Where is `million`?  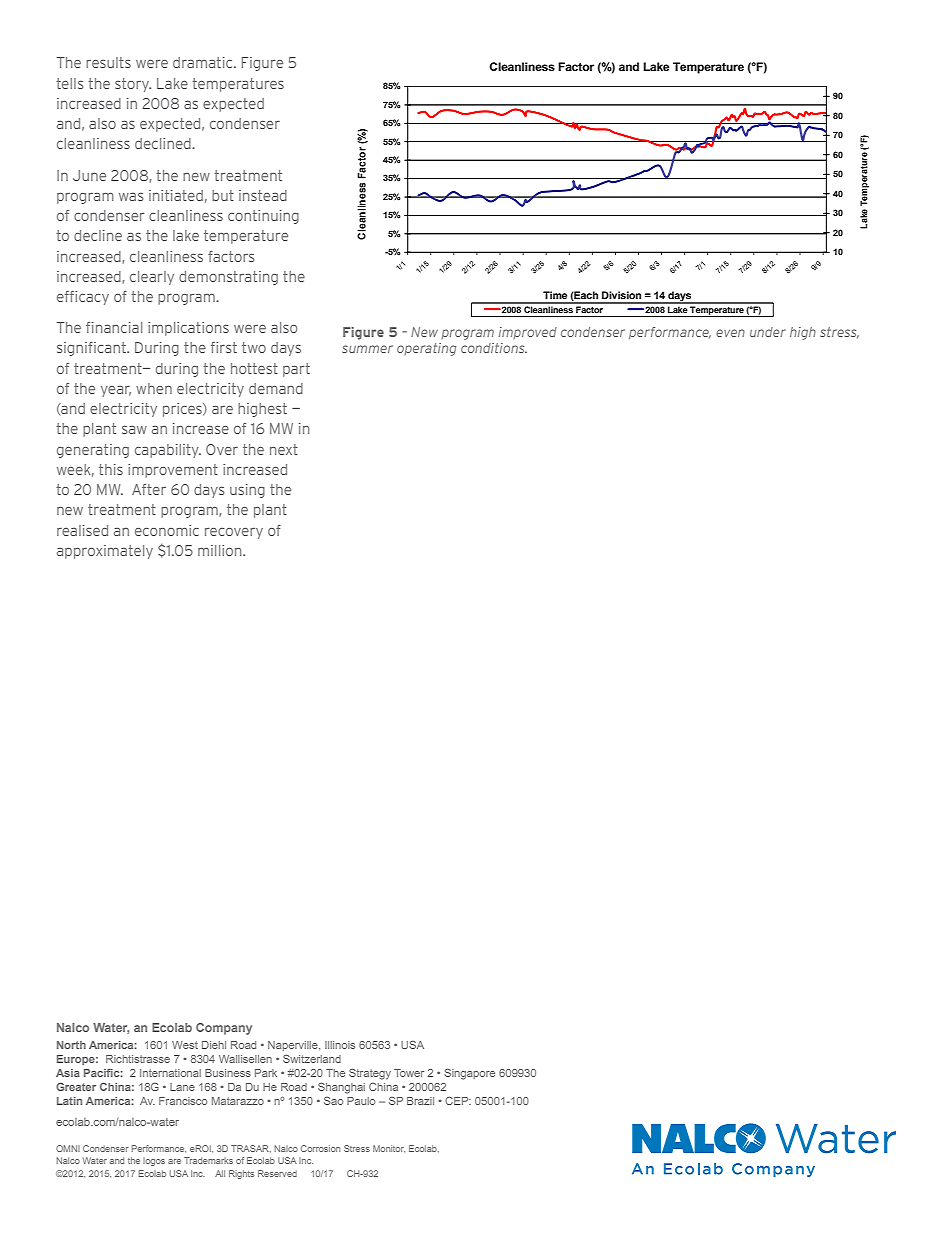 million is located at coordinates (221, 550).
